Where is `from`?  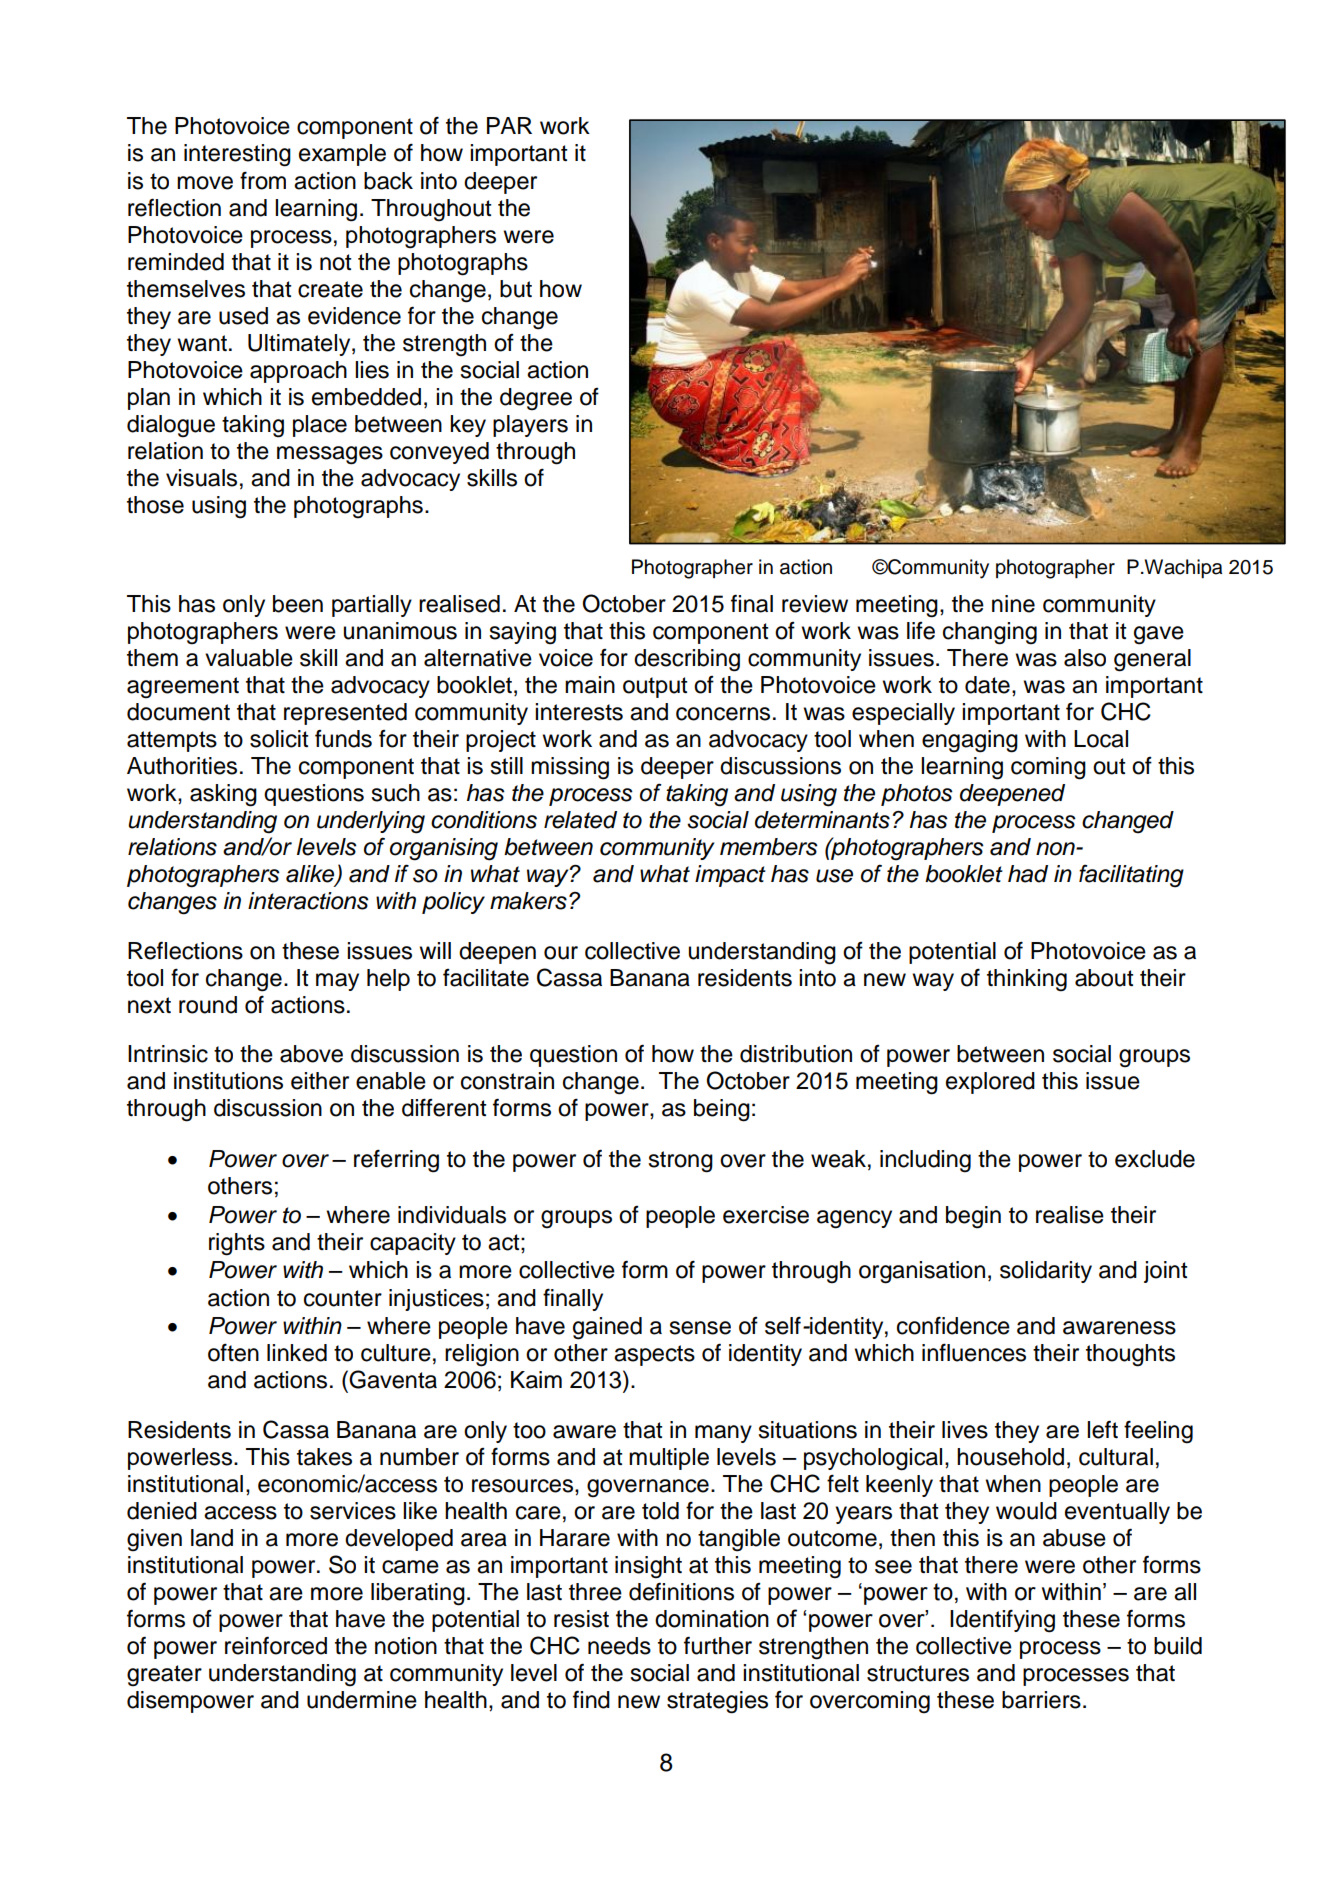 from is located at coordinates (263, 180).
